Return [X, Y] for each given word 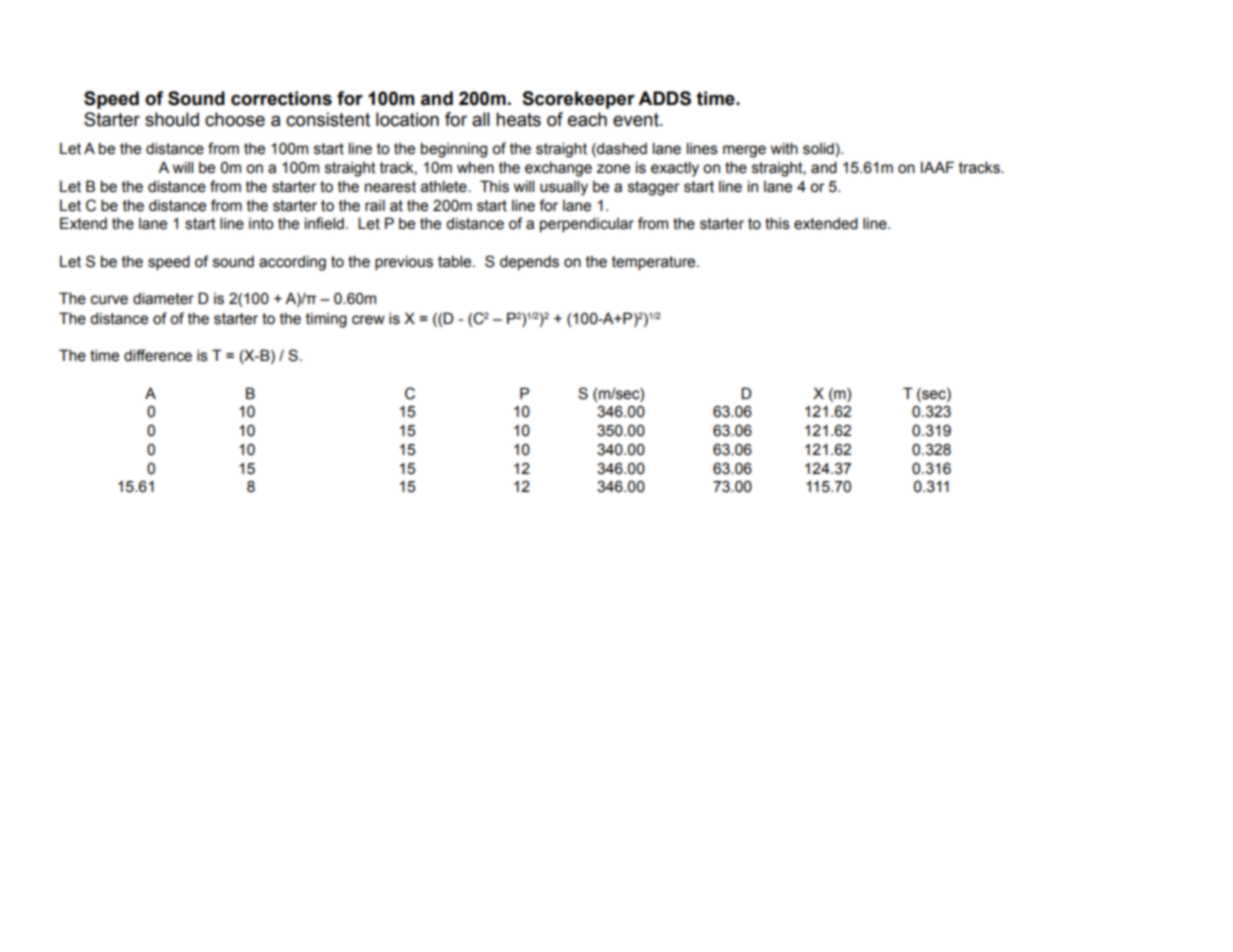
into [261, 224]
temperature [655, 263]
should [172, 119]
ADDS [664, 98]
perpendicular [587, 224]
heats [518, 119]
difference [158, 355]
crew [368, 320]
